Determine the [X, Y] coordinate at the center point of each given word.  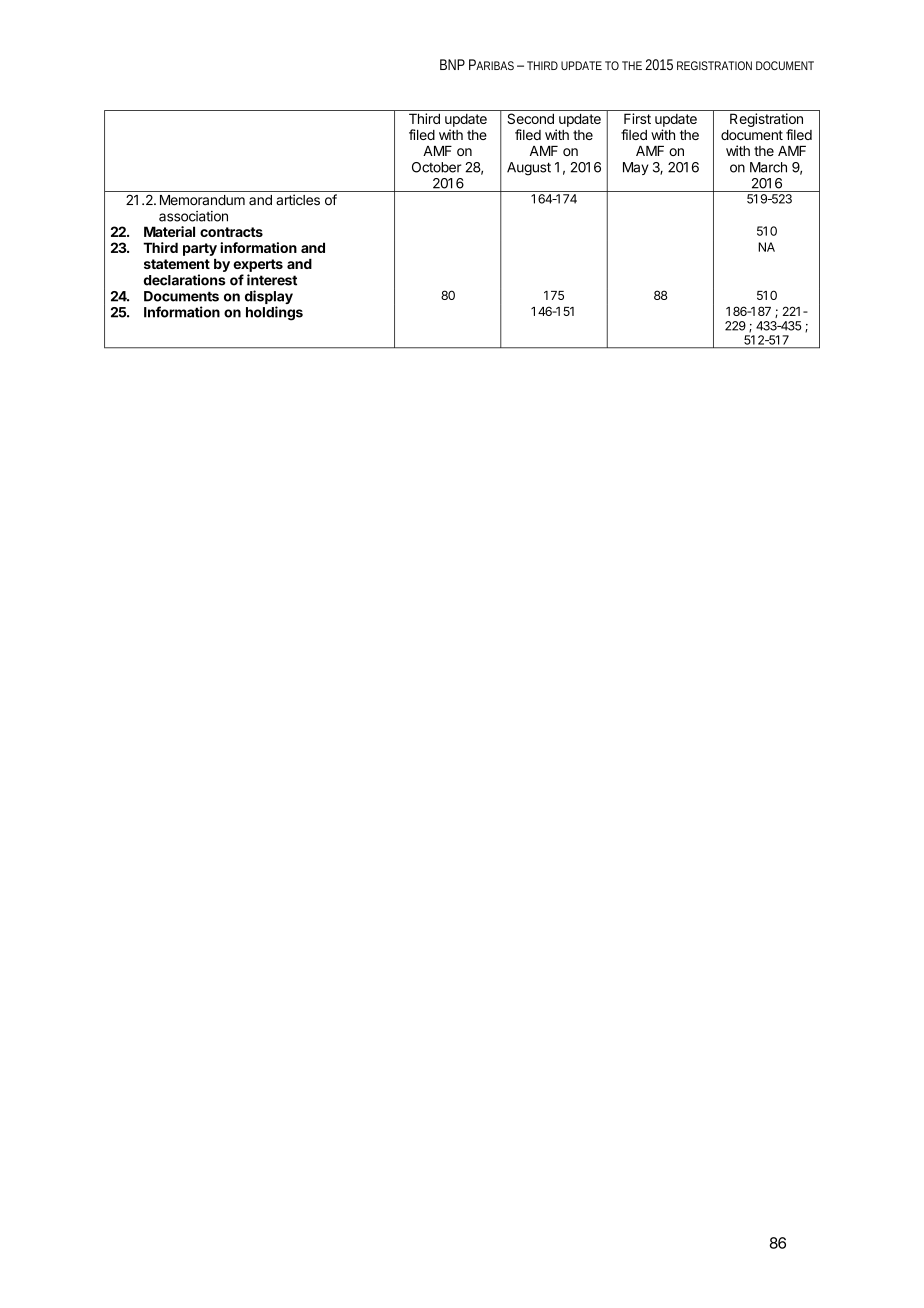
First [637, 118]
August [529, 169]
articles [298, 200]
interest [272, 280]
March [768, 167]
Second [530, 118]
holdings [274, 313]
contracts [231, 232]
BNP [452, 64]
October [437, 167]
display [269, 298]
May [636, 168]
